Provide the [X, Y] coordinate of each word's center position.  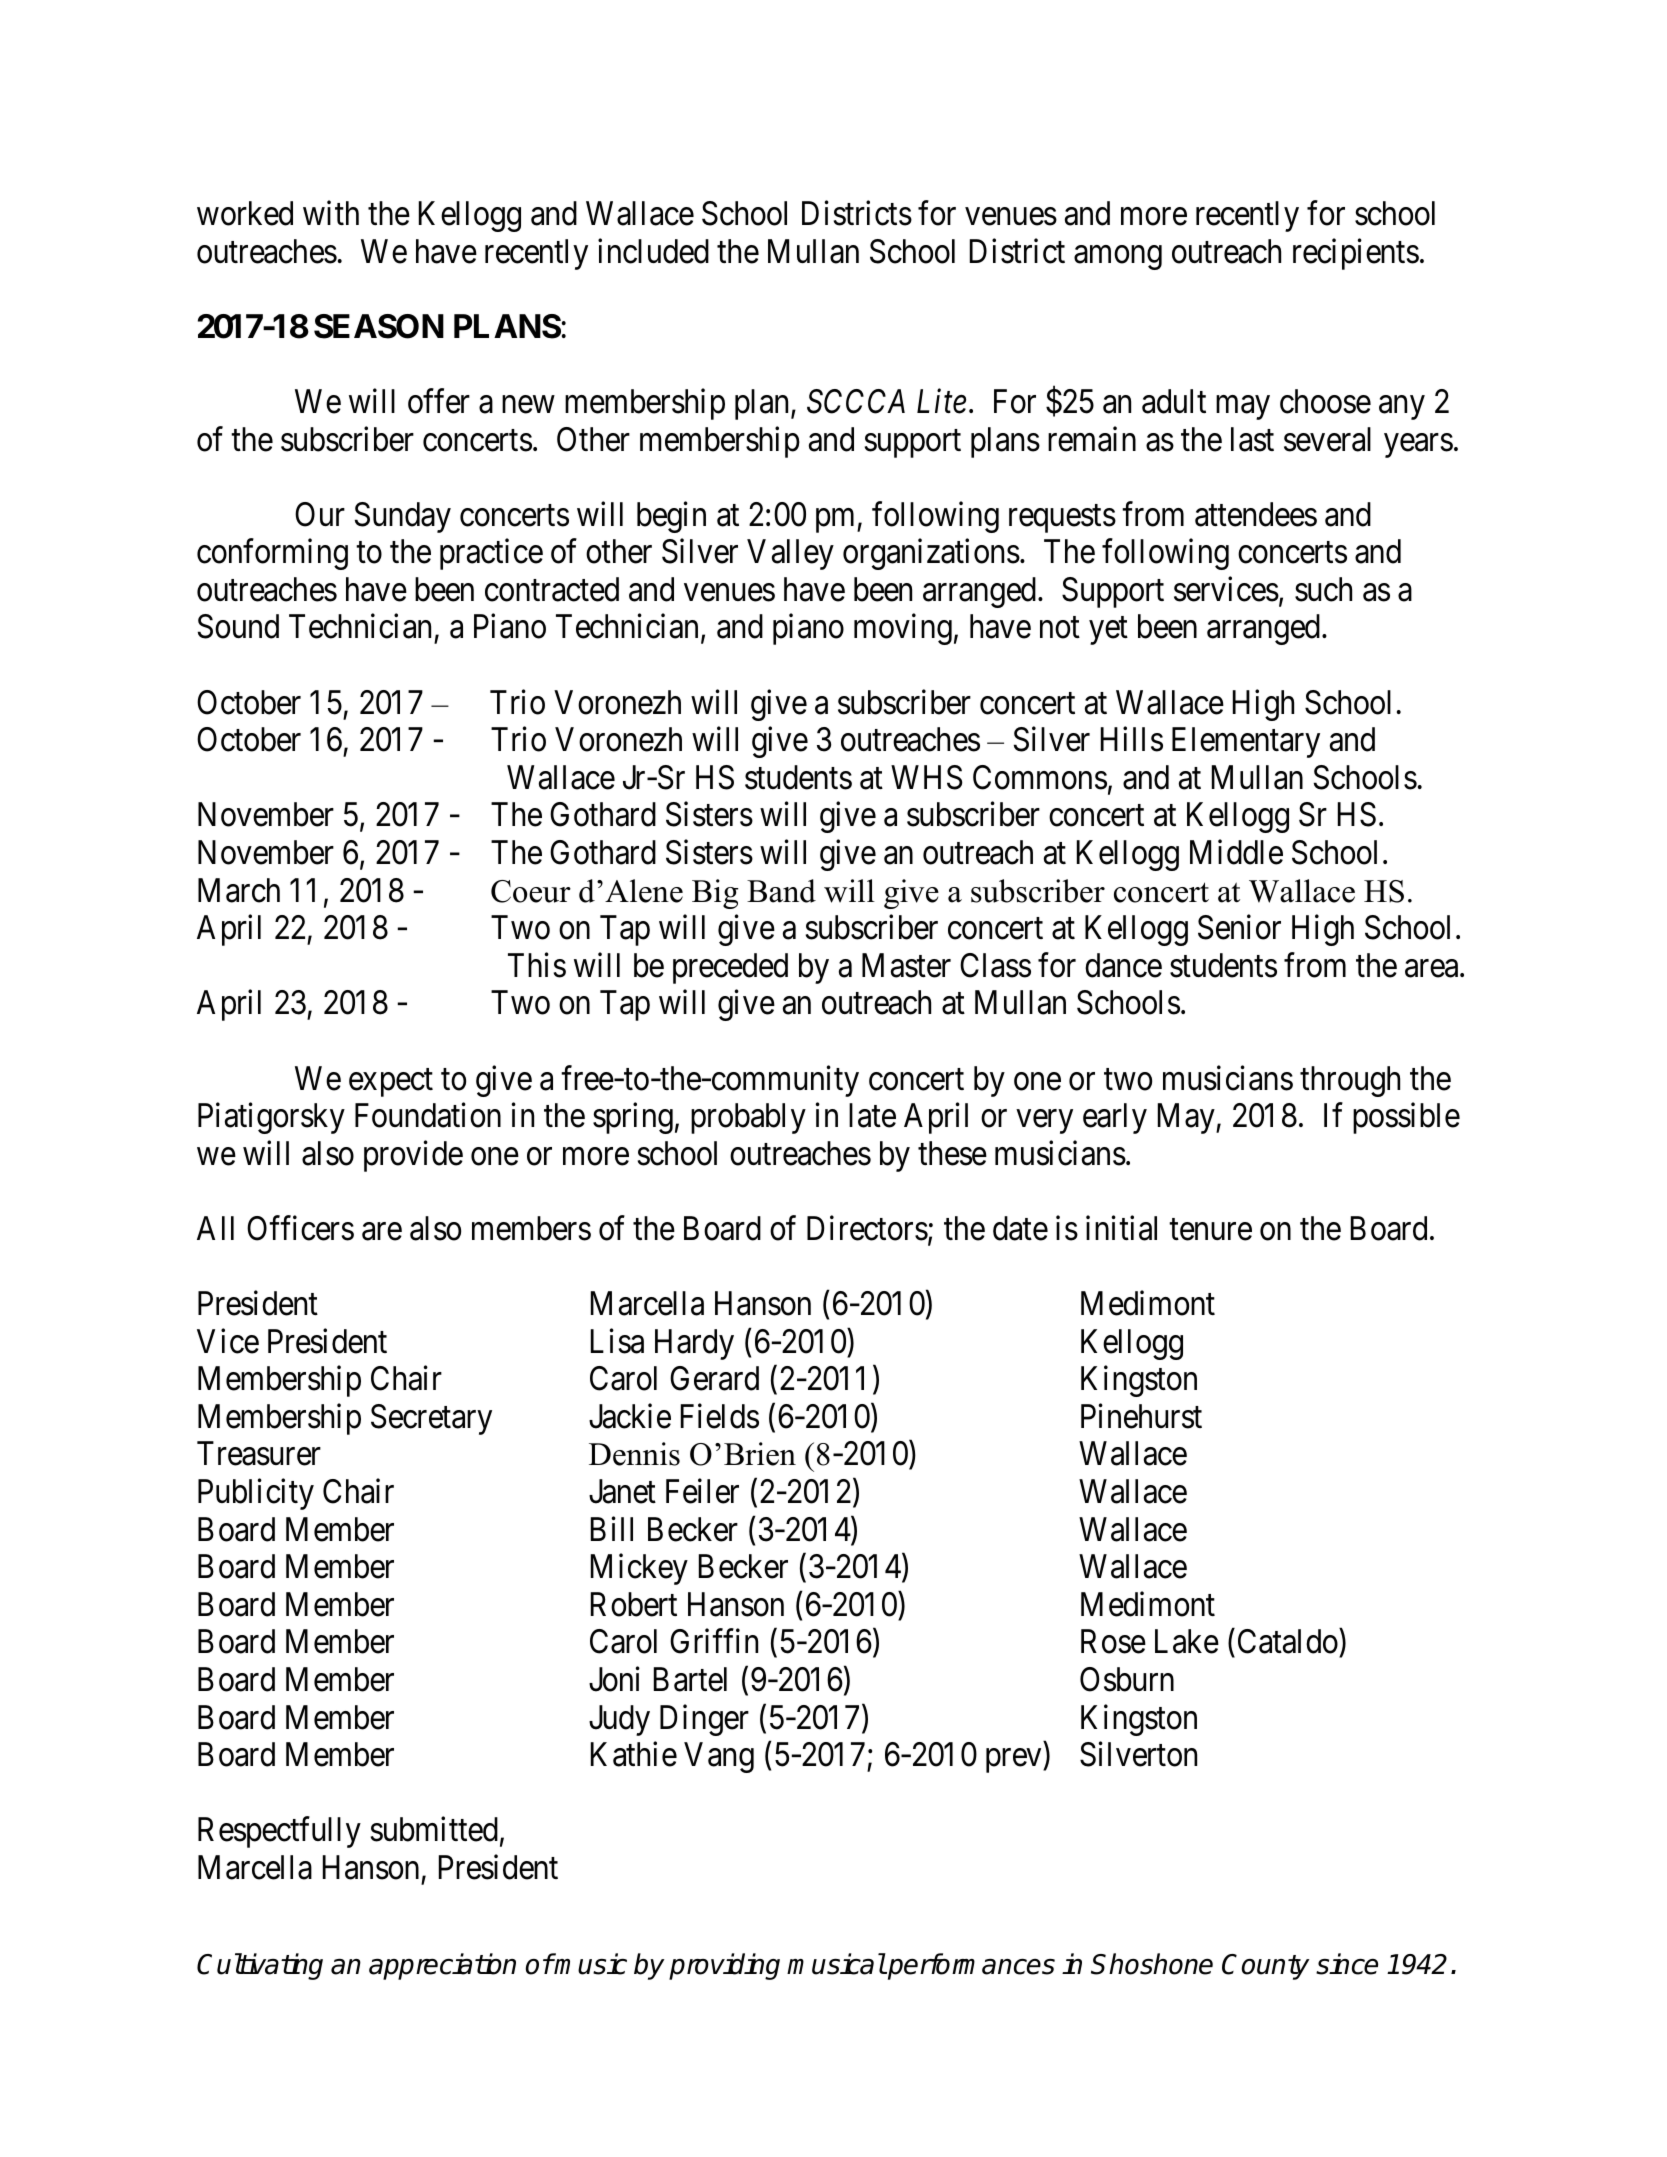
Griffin [714, 1641]
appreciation [442, 1966]
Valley [790, 554]
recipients [1356, 254]
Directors [867, 1228]
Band [781, 891]
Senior [1239, 927]
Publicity [256, 1494]
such [1323, 589]
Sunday [403, 517]
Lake [1187, 1641]
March [239, 890]
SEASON [379, 326]
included [653, 251]
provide [413, 1156]
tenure [1210, 1230]
